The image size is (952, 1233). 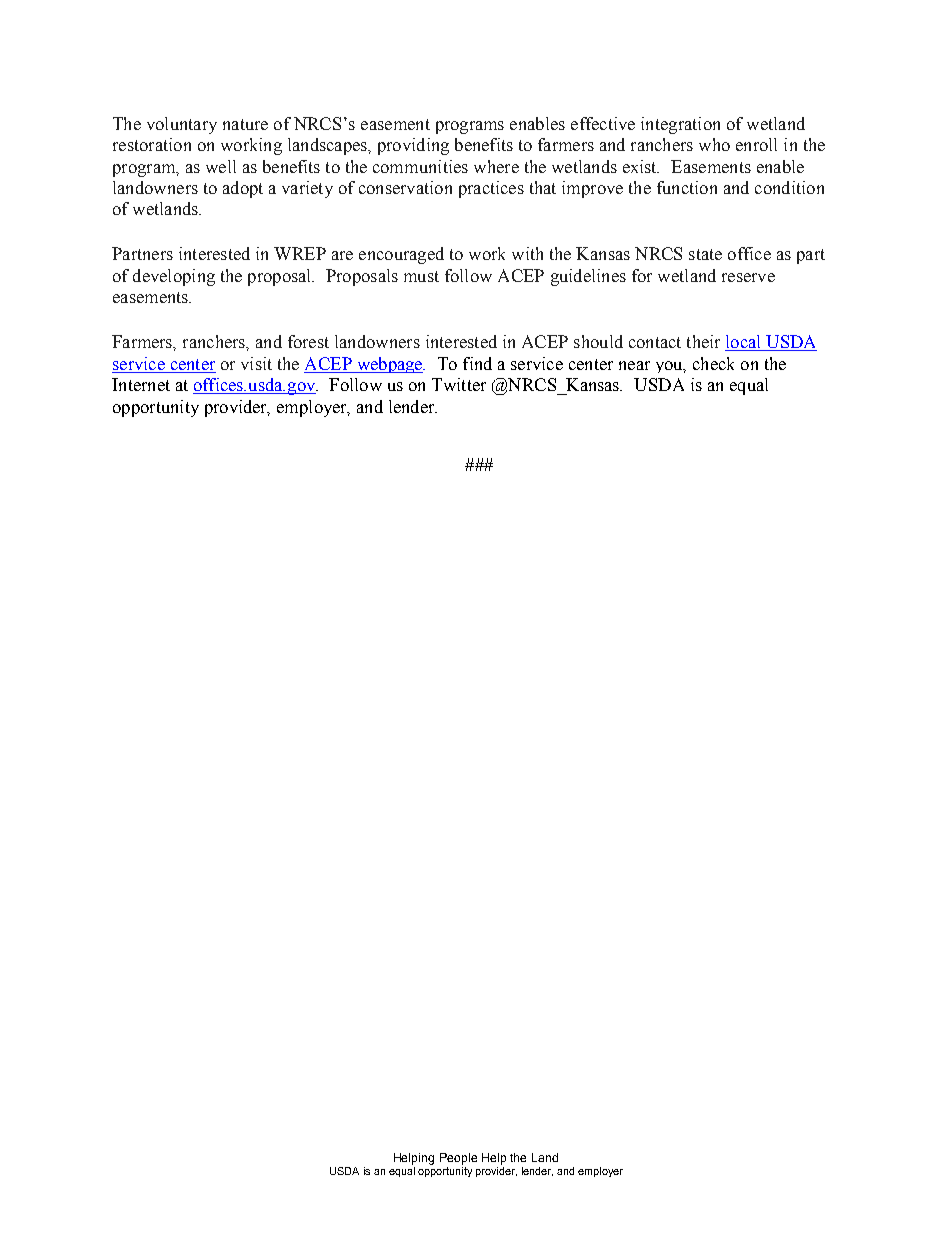 What do you see at coordinates (221, 166) in the document?
I see `well` at bounding box center [221, 166].
